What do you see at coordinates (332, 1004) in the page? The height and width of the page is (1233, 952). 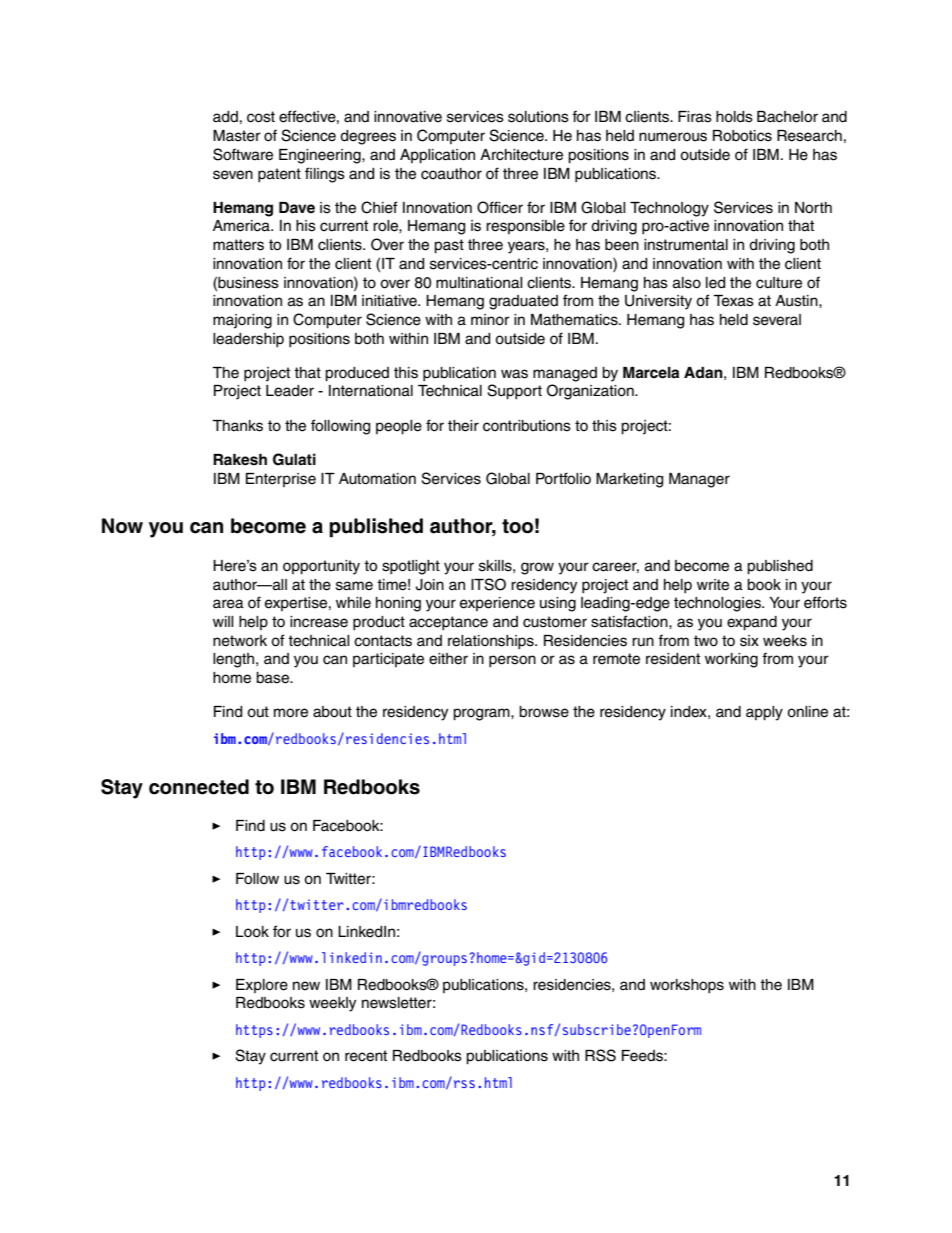 I see `weekly` at bounding box center [332, 1004].
